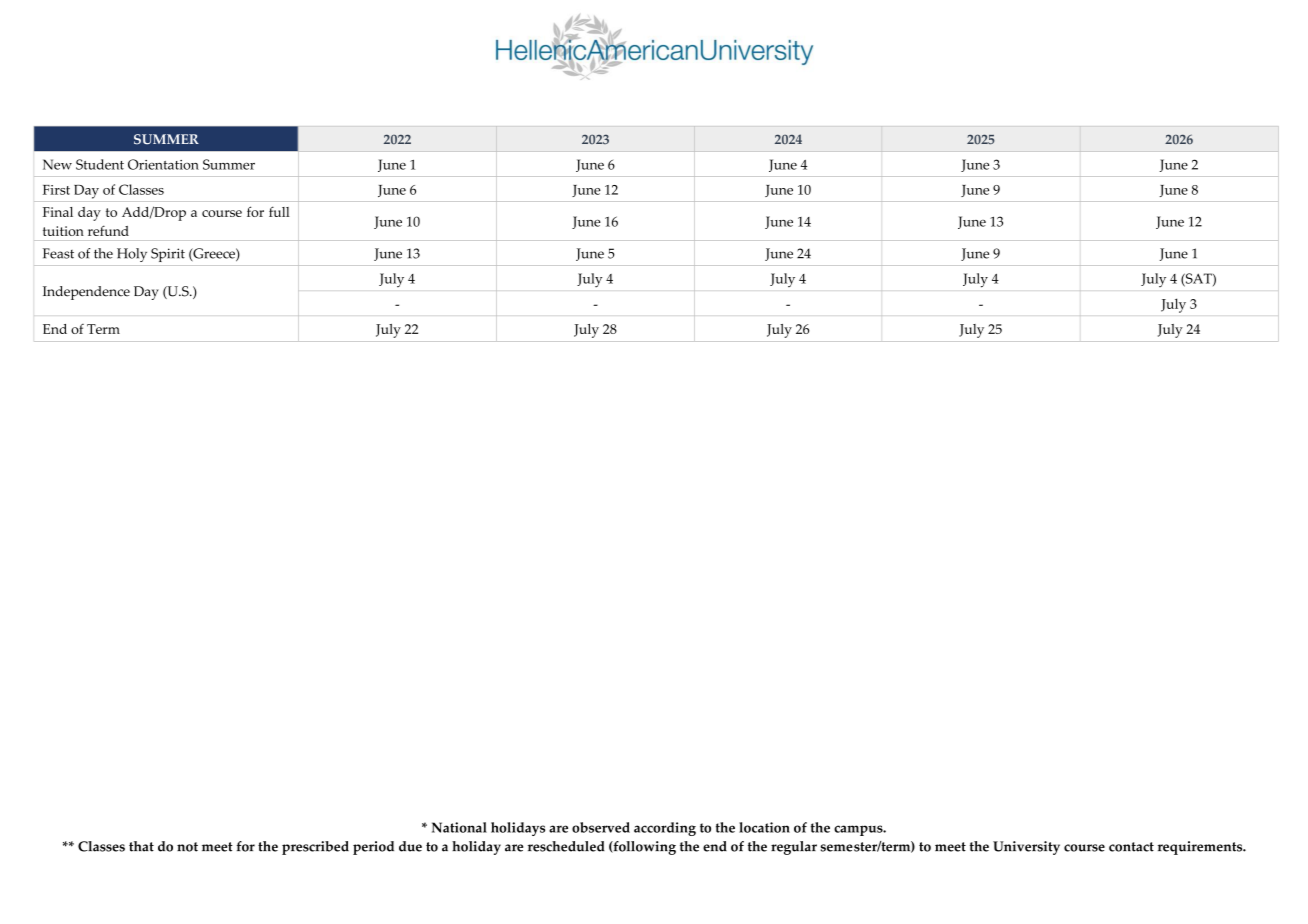 Image resolution: width=1308 pixels, height=924 pixels. What do you see at coordinates (86, 293) in the screenshot?
I see `Independence` at bounding box center [86, 293].
